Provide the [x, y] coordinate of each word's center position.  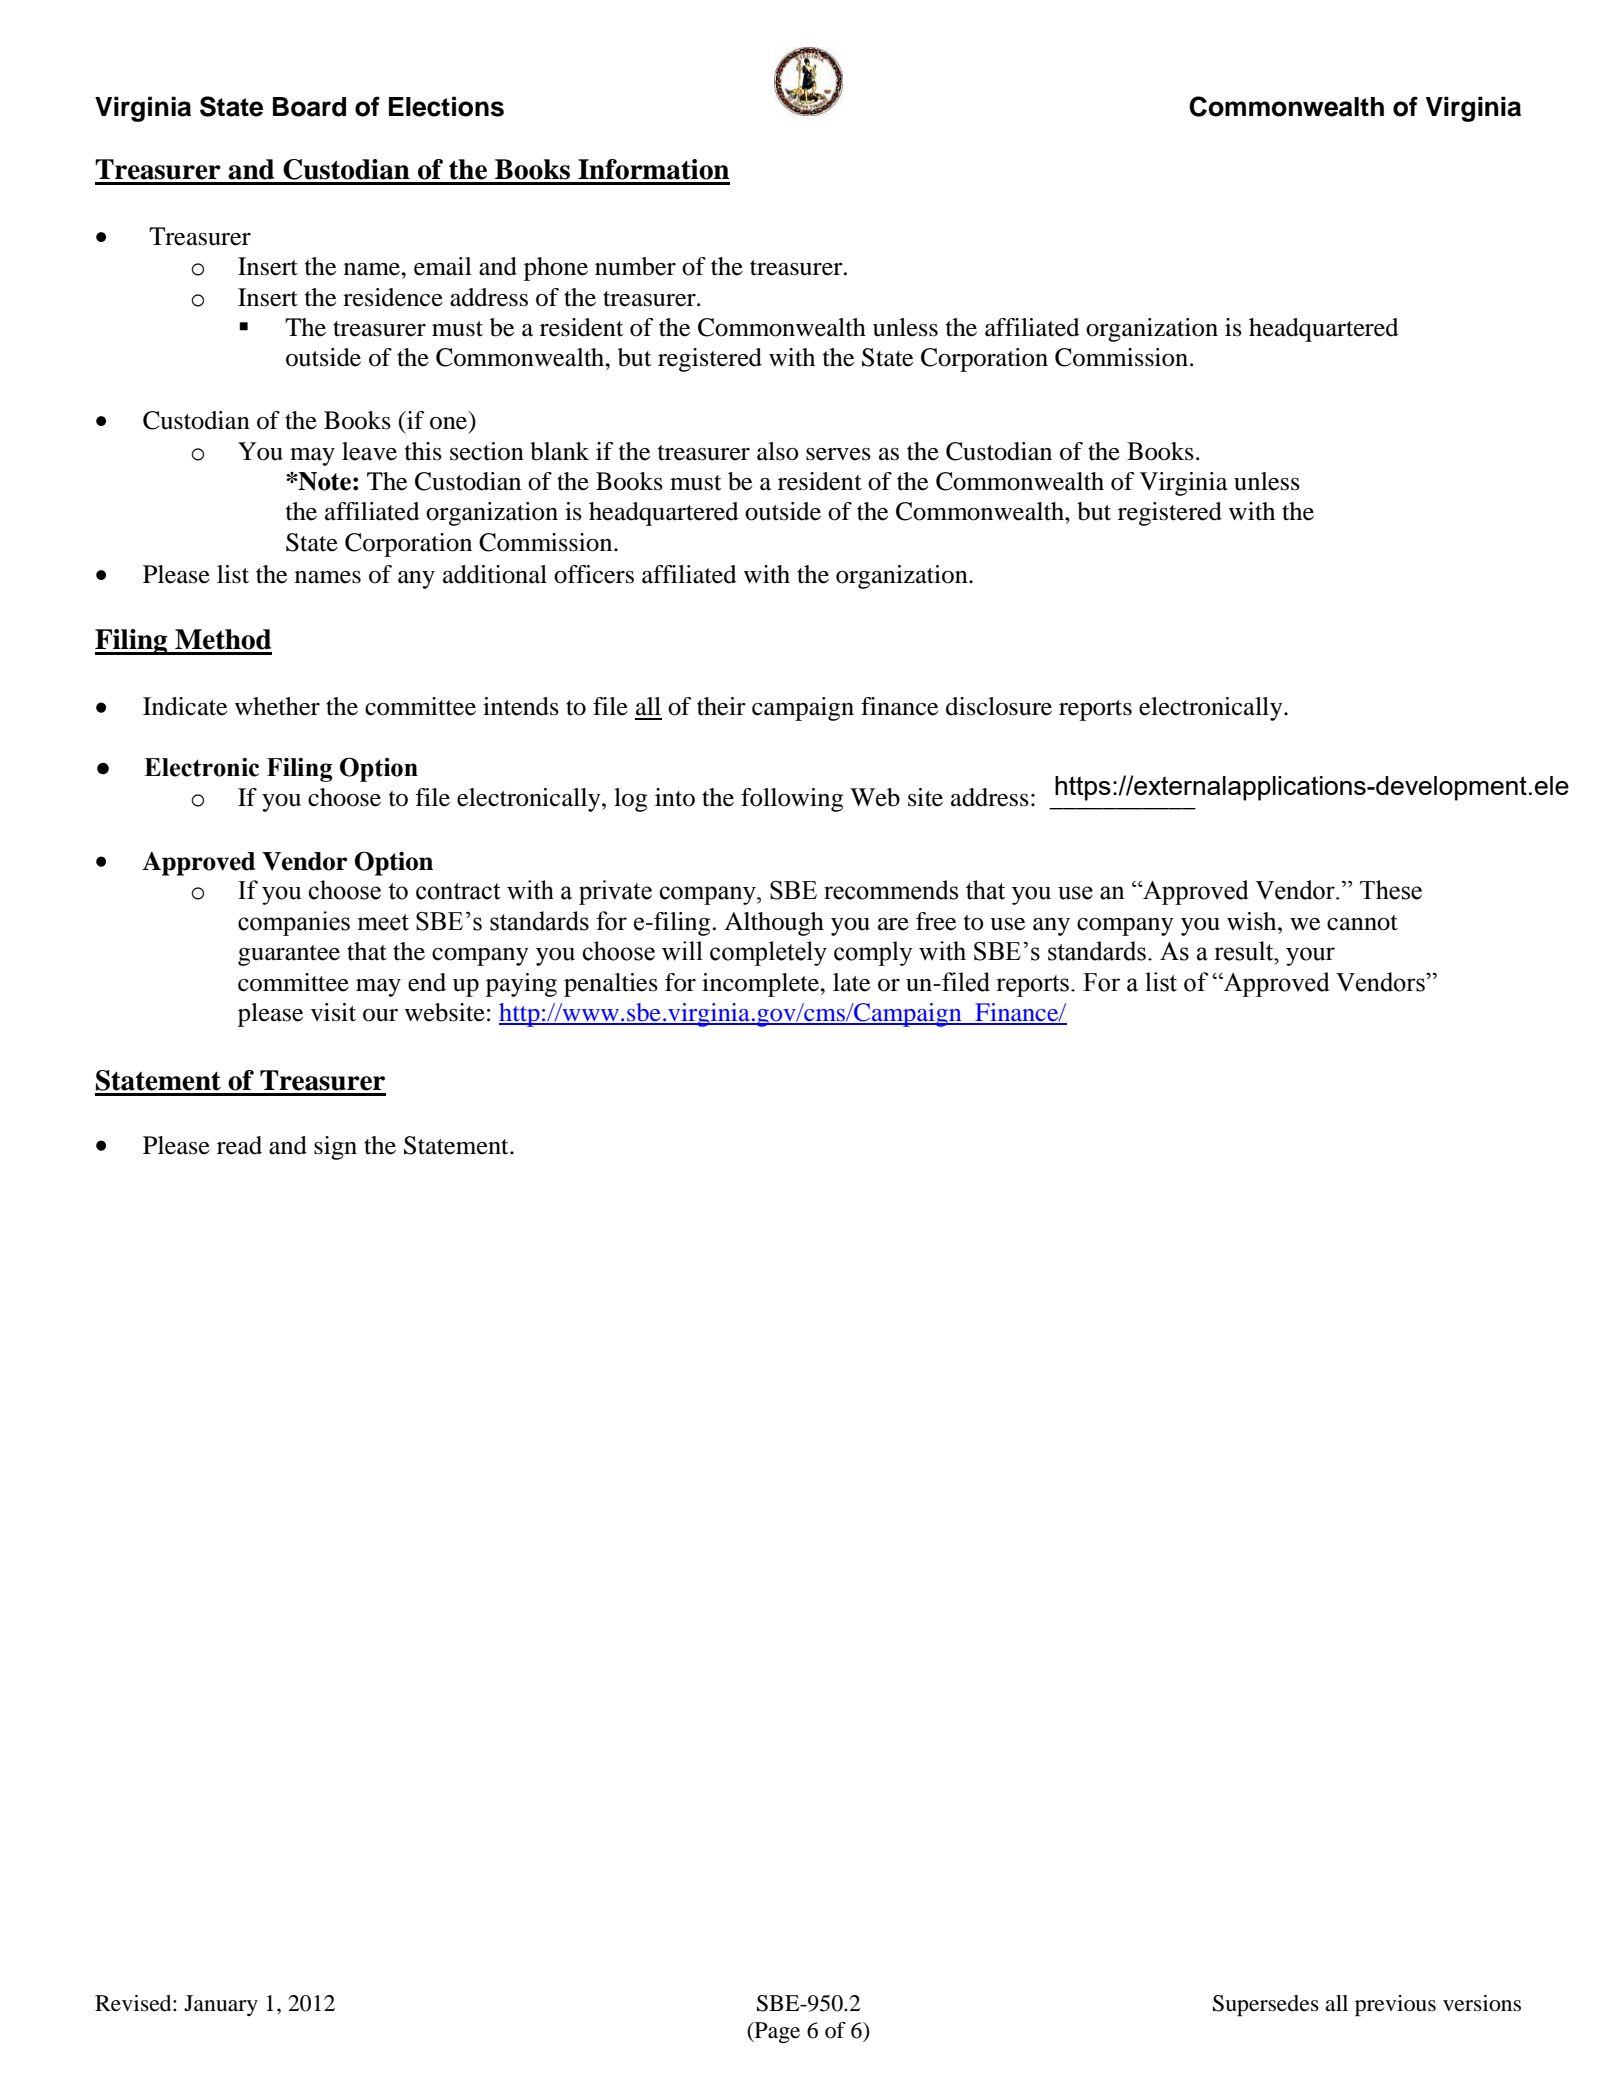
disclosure [999, 706]
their [721, 706]
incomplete [762, 985]
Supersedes [1266, 2005]
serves [838, 454]
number [635, 266]
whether [277, 706]
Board [309, 107]
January [221, 2005]
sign [335, 1148]
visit [333, 1012]
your [1310, 956]
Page [776, 2032]
